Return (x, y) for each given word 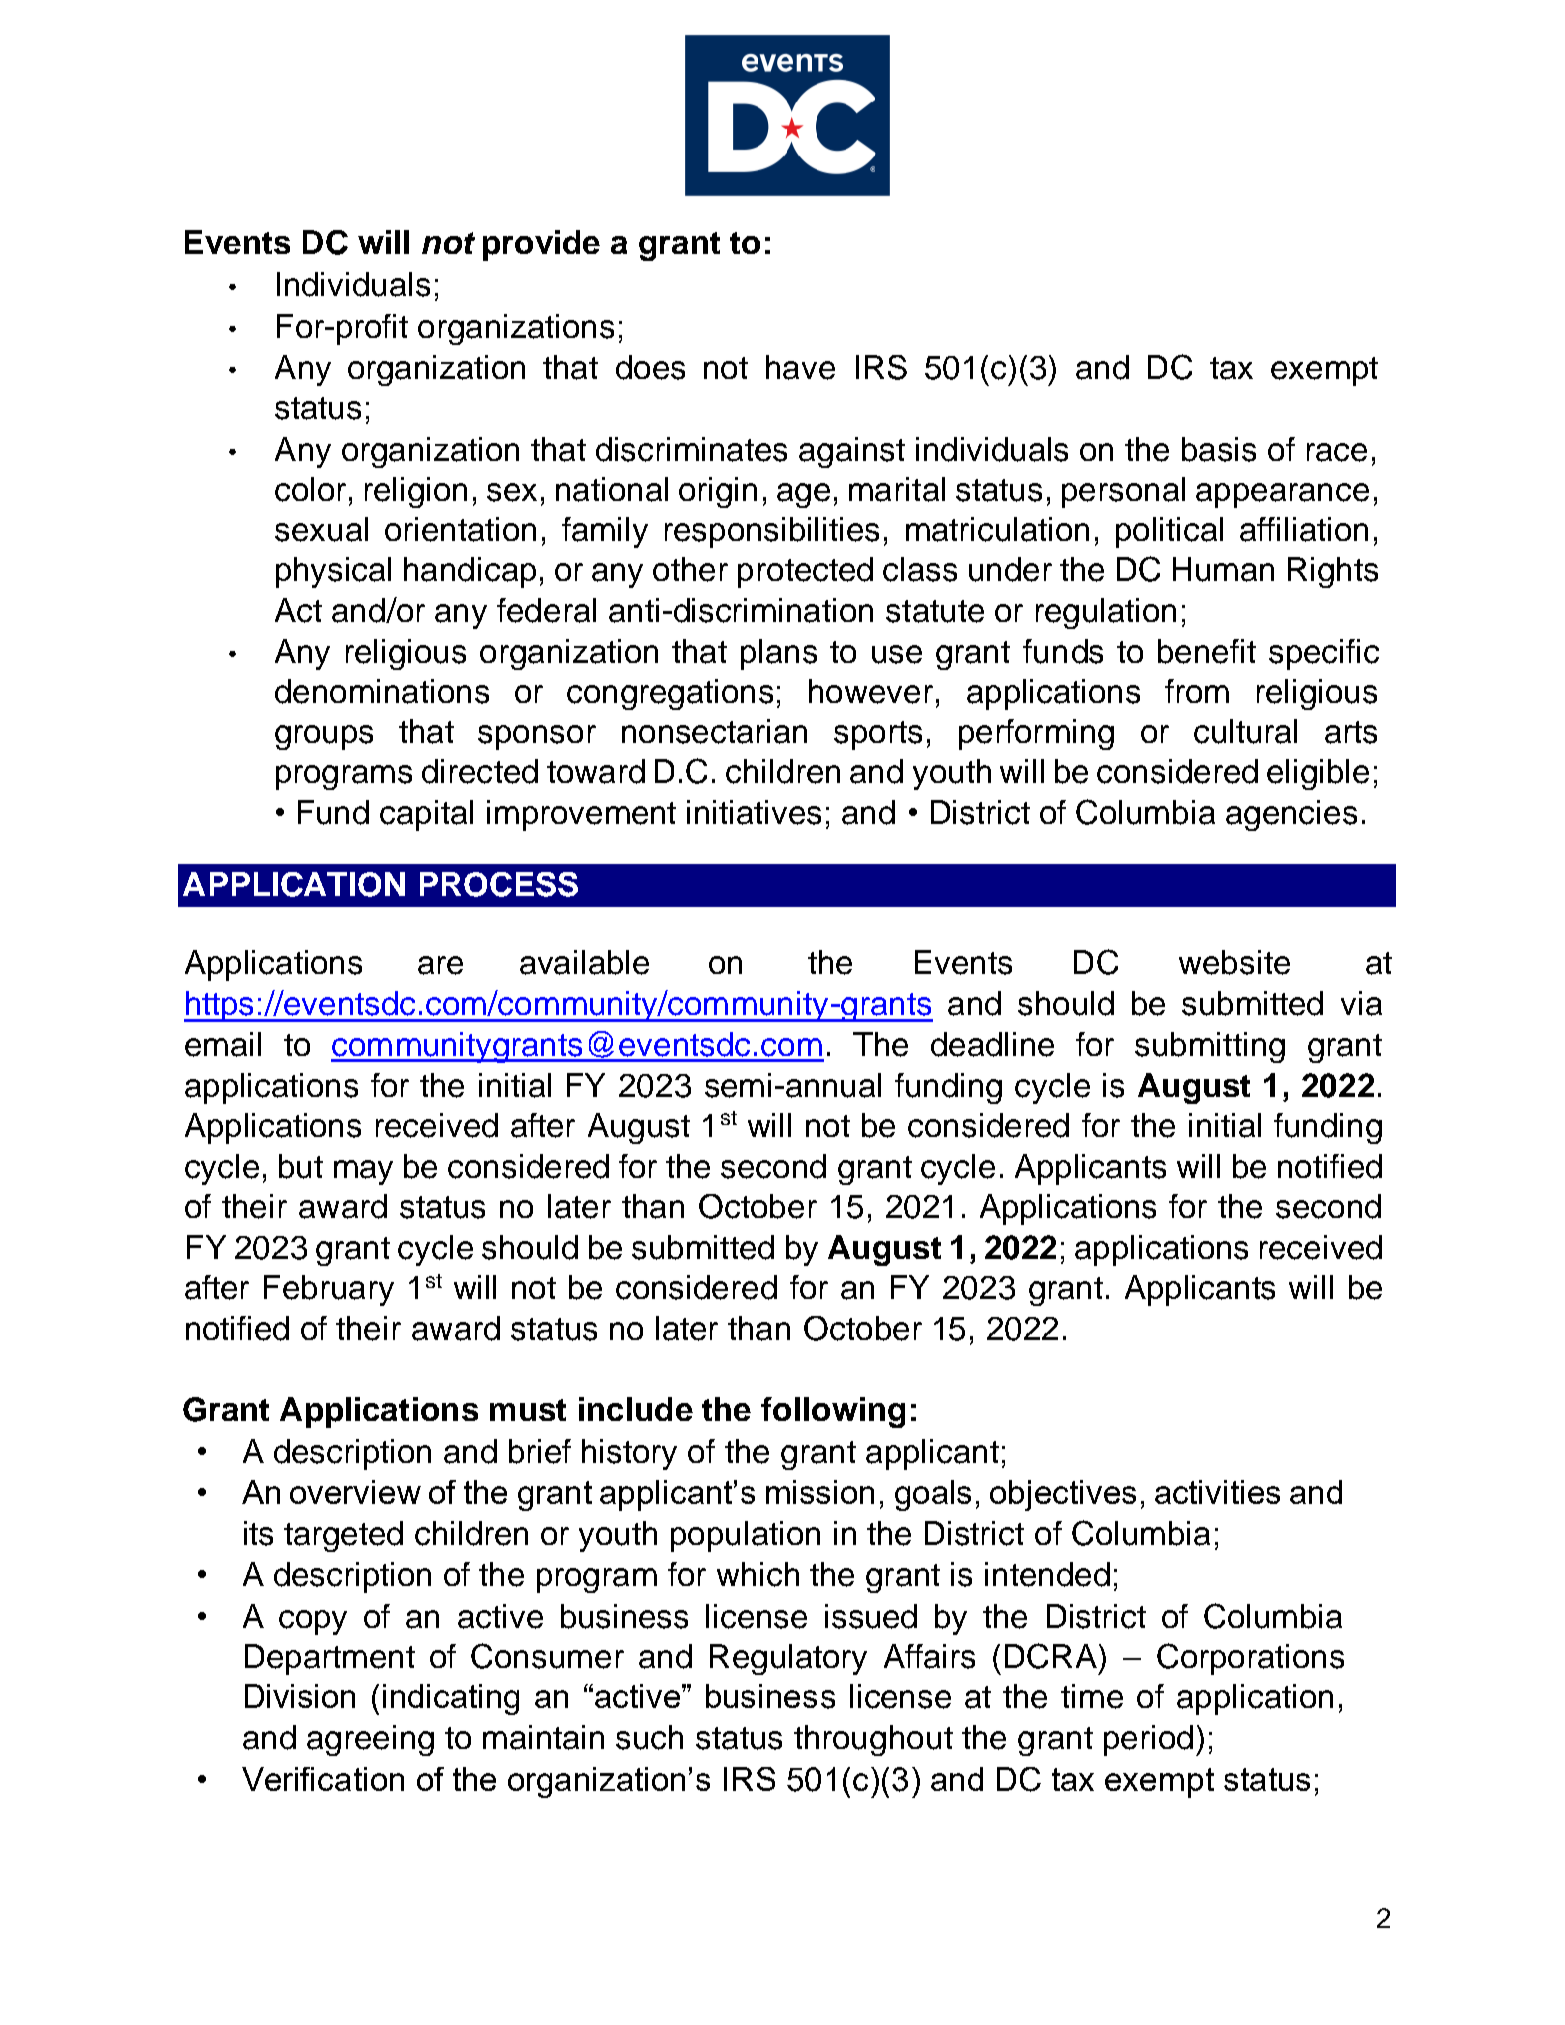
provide (541, 245)
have (800, 367)
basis (1219, 449)
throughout (873, 1740)
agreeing (370, 1740)
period (1148, 1740)
